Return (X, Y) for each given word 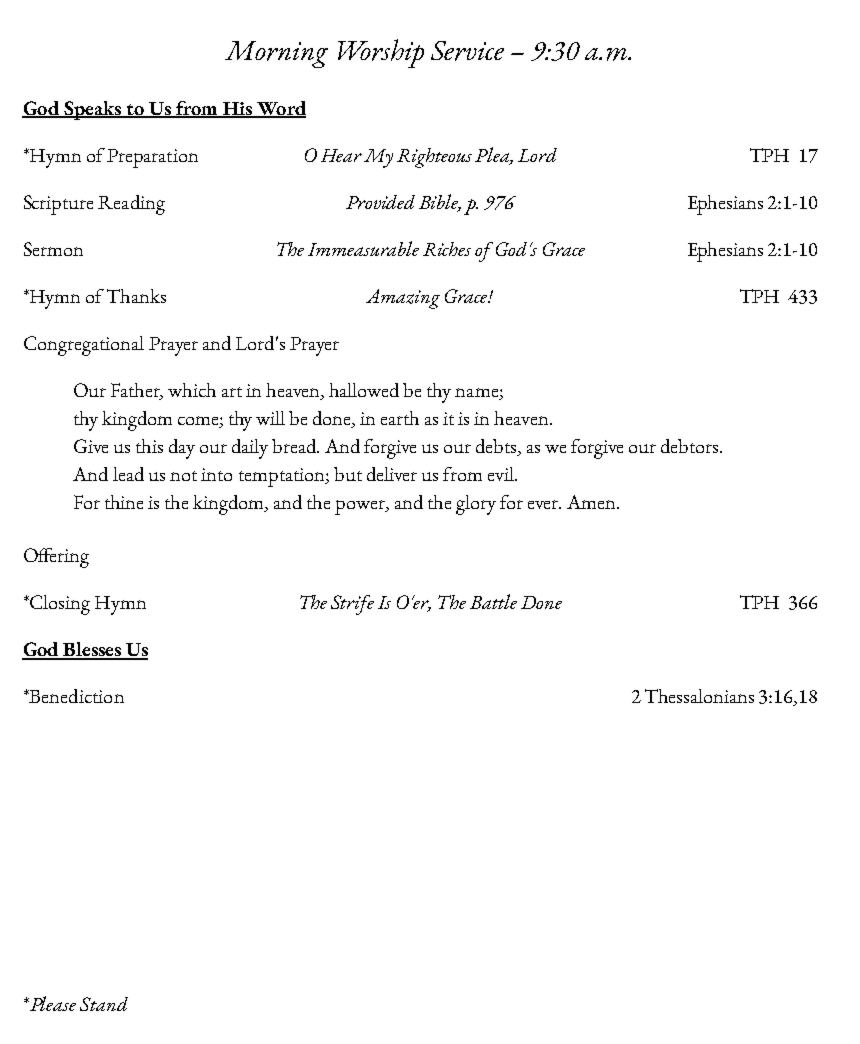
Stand (104, 1004)
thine (124, 502)
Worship (381, 53)
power (361, 507)
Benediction (76, 696)
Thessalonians (699, 696)
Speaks (92, 110)
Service (467, 51)
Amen (592, 502)
